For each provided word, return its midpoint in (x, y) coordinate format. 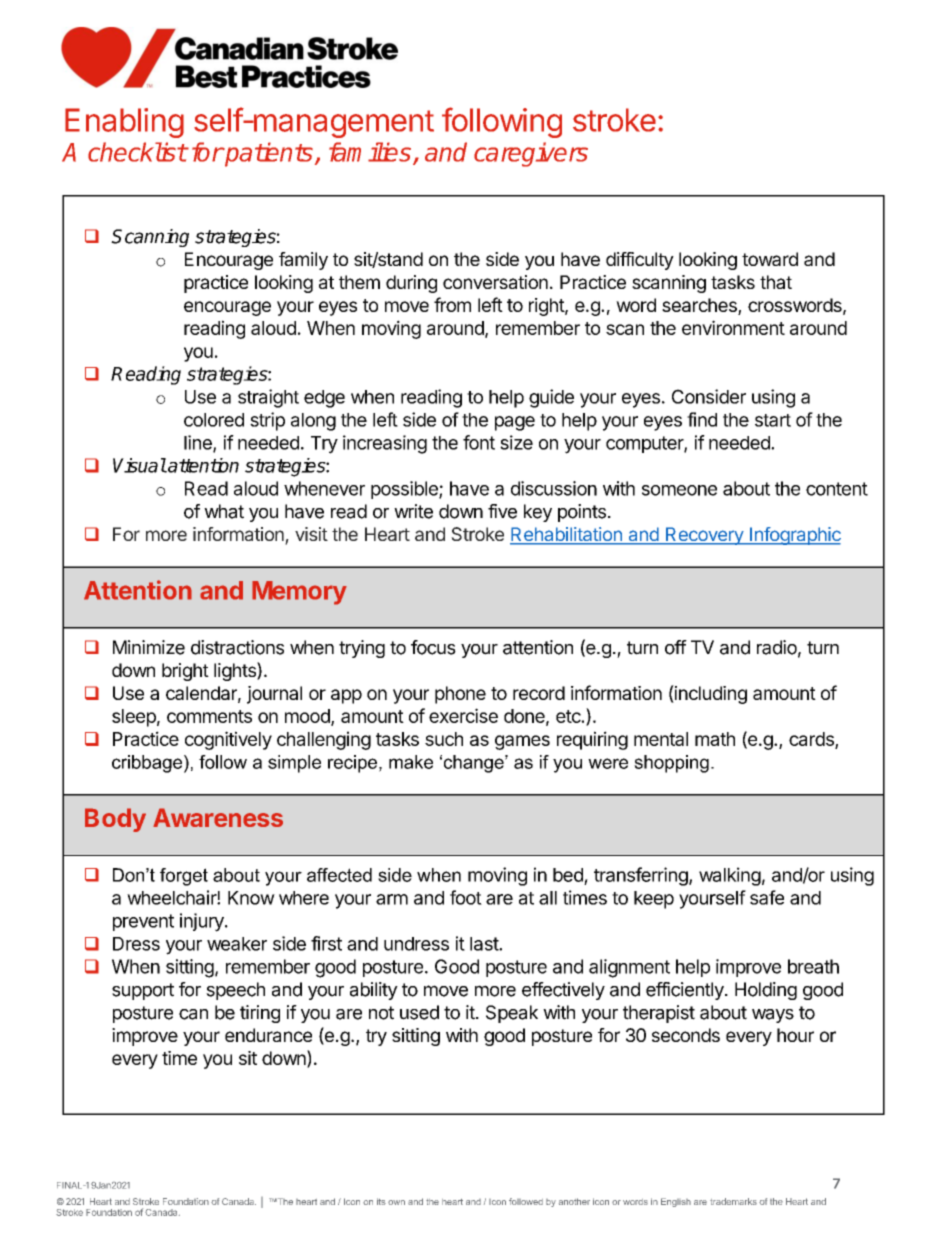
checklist (137, 152)
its (381, 1201)
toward (770, 259)
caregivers (531, 154)
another (574, 1201)
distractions (237, 647)
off (676, 647)
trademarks (733, 1201)
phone (460, 695)
